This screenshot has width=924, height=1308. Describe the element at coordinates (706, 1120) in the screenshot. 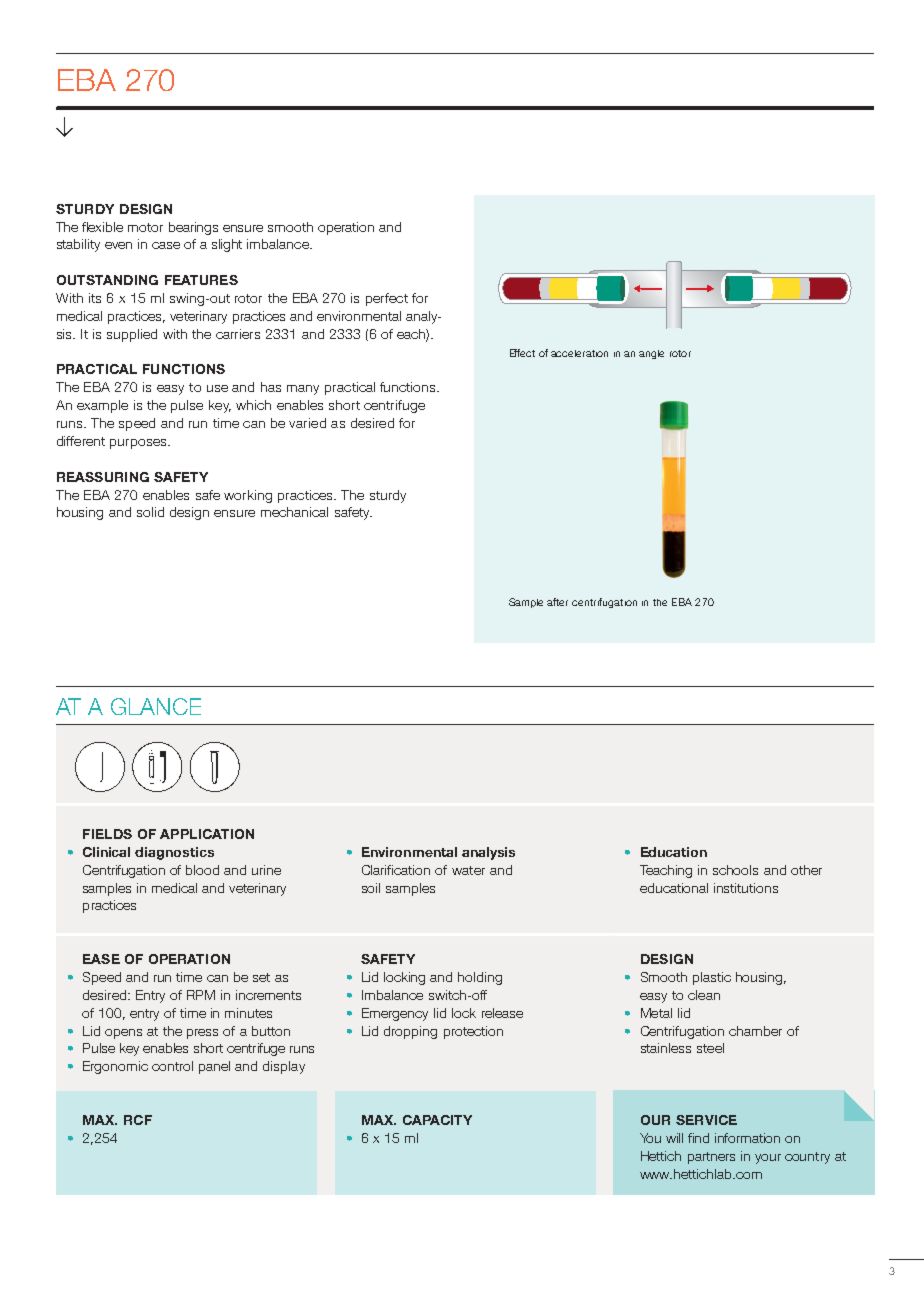

I see `SERVICE` at that location.
